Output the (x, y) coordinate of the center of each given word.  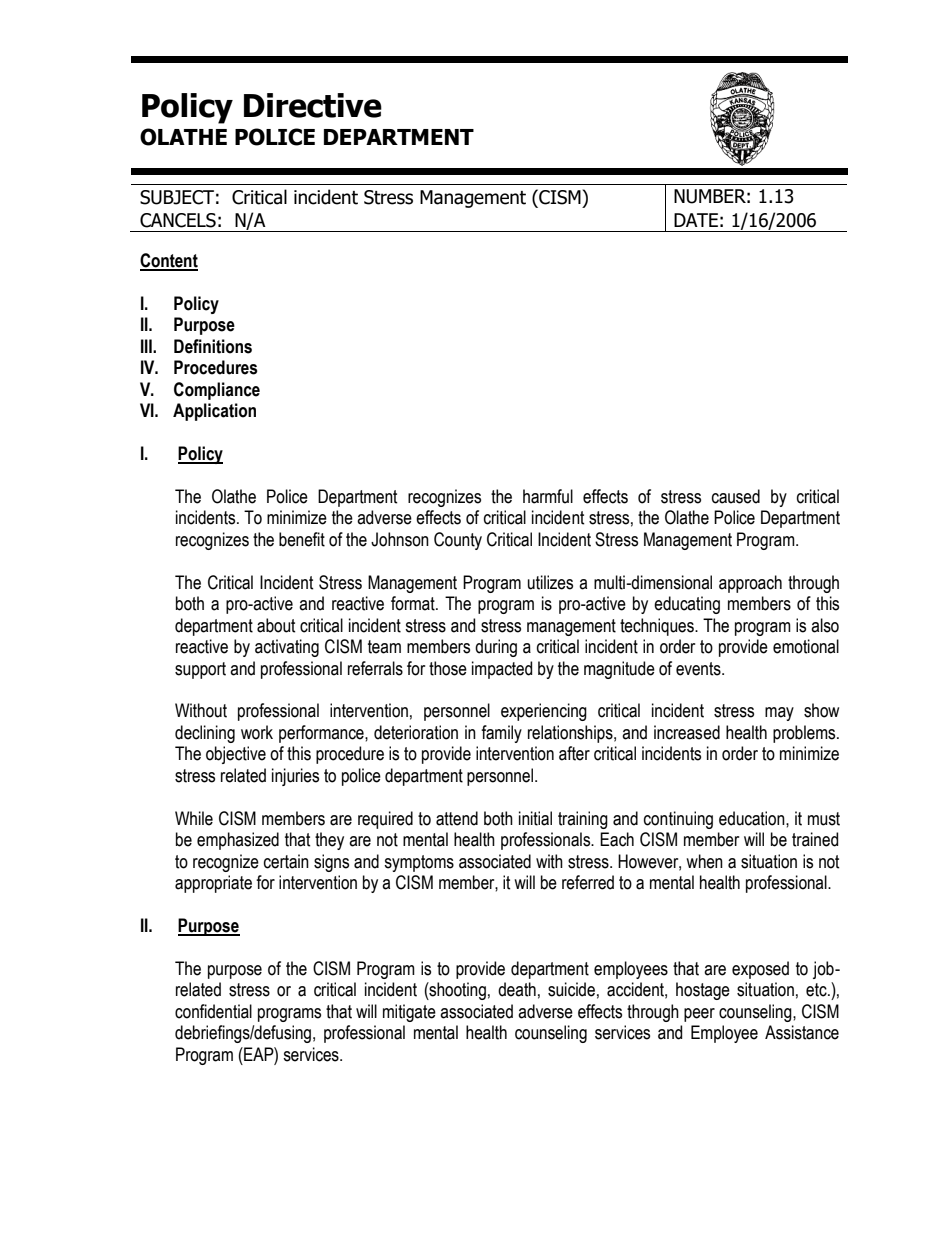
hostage (703, 991)
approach (750, 584)
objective (236, 755)
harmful (548, 496)
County (458, 541)
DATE (696, 220)
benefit (302, 539)
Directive (313, 105)
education (753, 818)
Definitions (213, 346)
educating (687, 605)
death (517, 989)
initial (535, 818)
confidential (213, 1011)
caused (736, 496)
